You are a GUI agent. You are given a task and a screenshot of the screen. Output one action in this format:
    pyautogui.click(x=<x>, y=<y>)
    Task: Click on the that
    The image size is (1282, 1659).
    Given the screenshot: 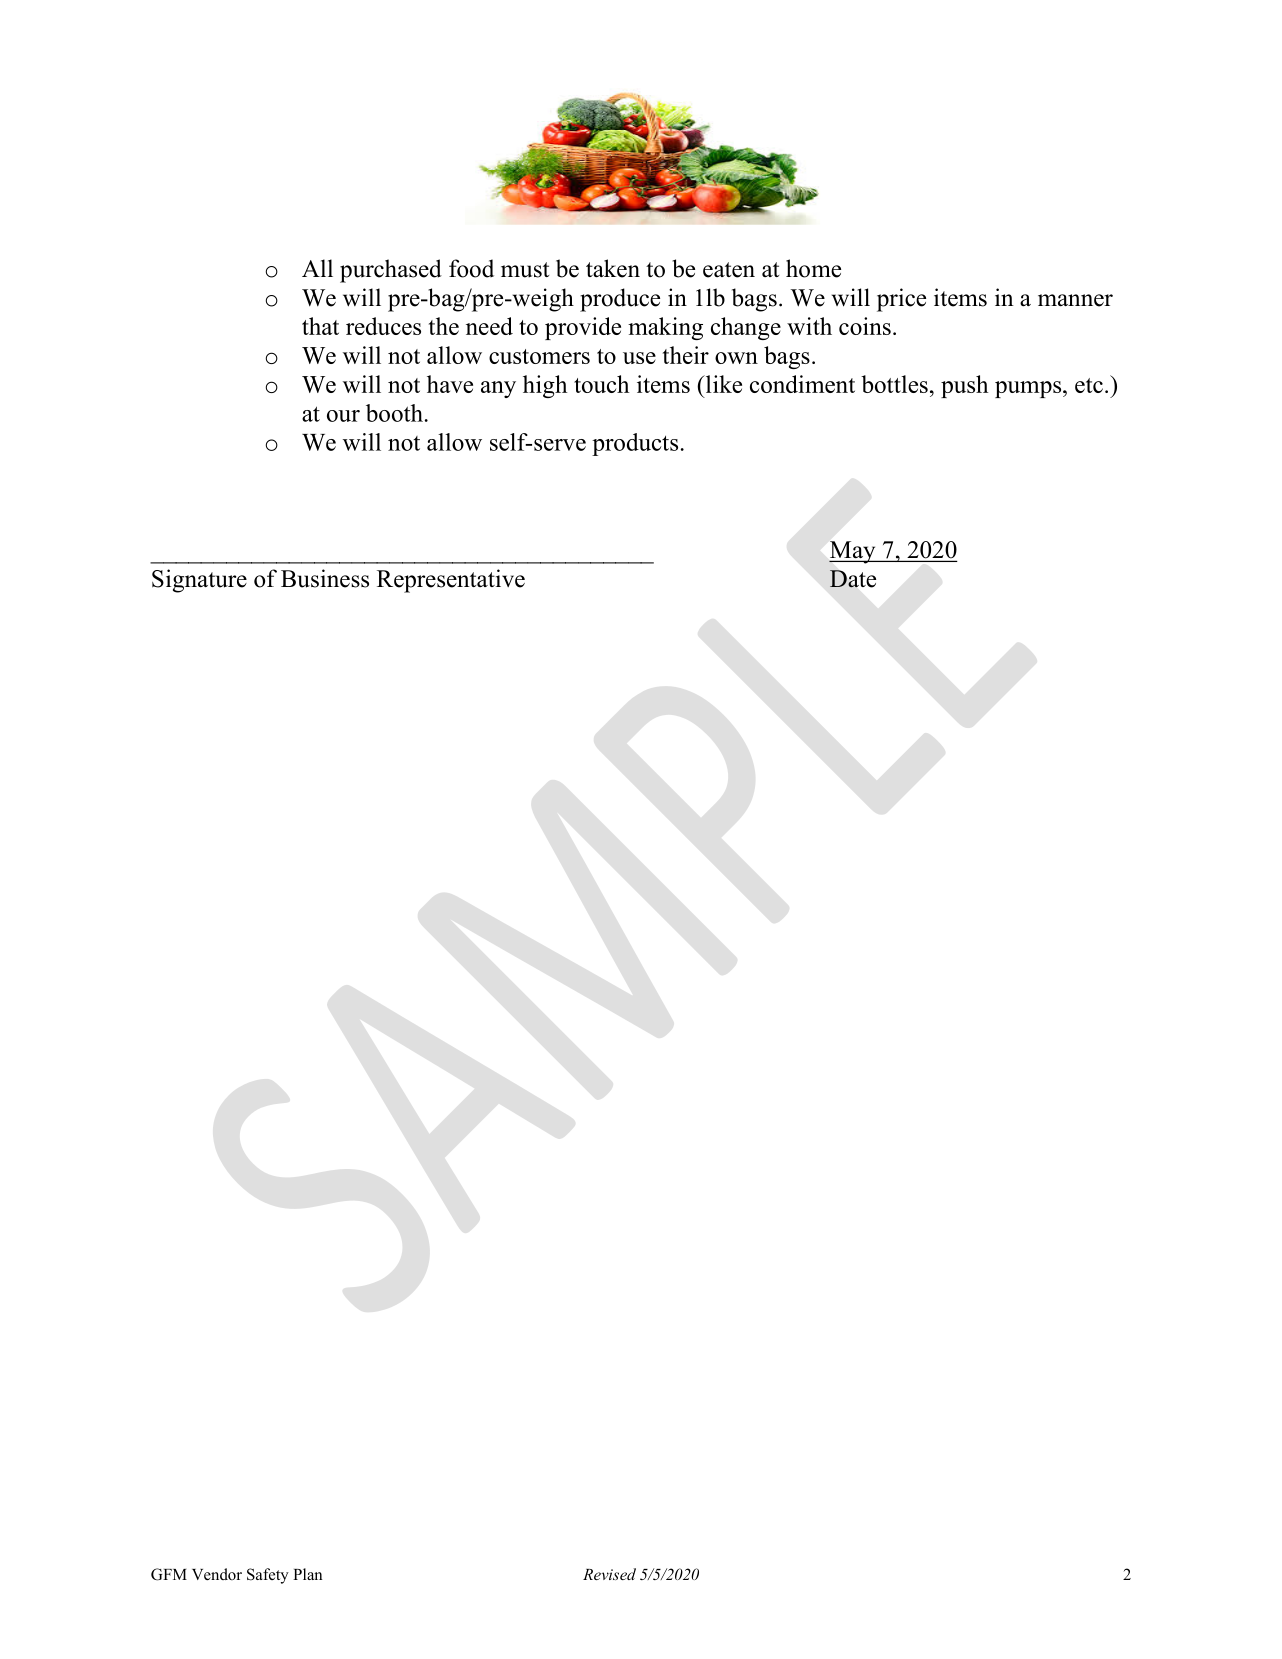 What is the action you would take?
    pyautogui.click(x=320, y=326)
